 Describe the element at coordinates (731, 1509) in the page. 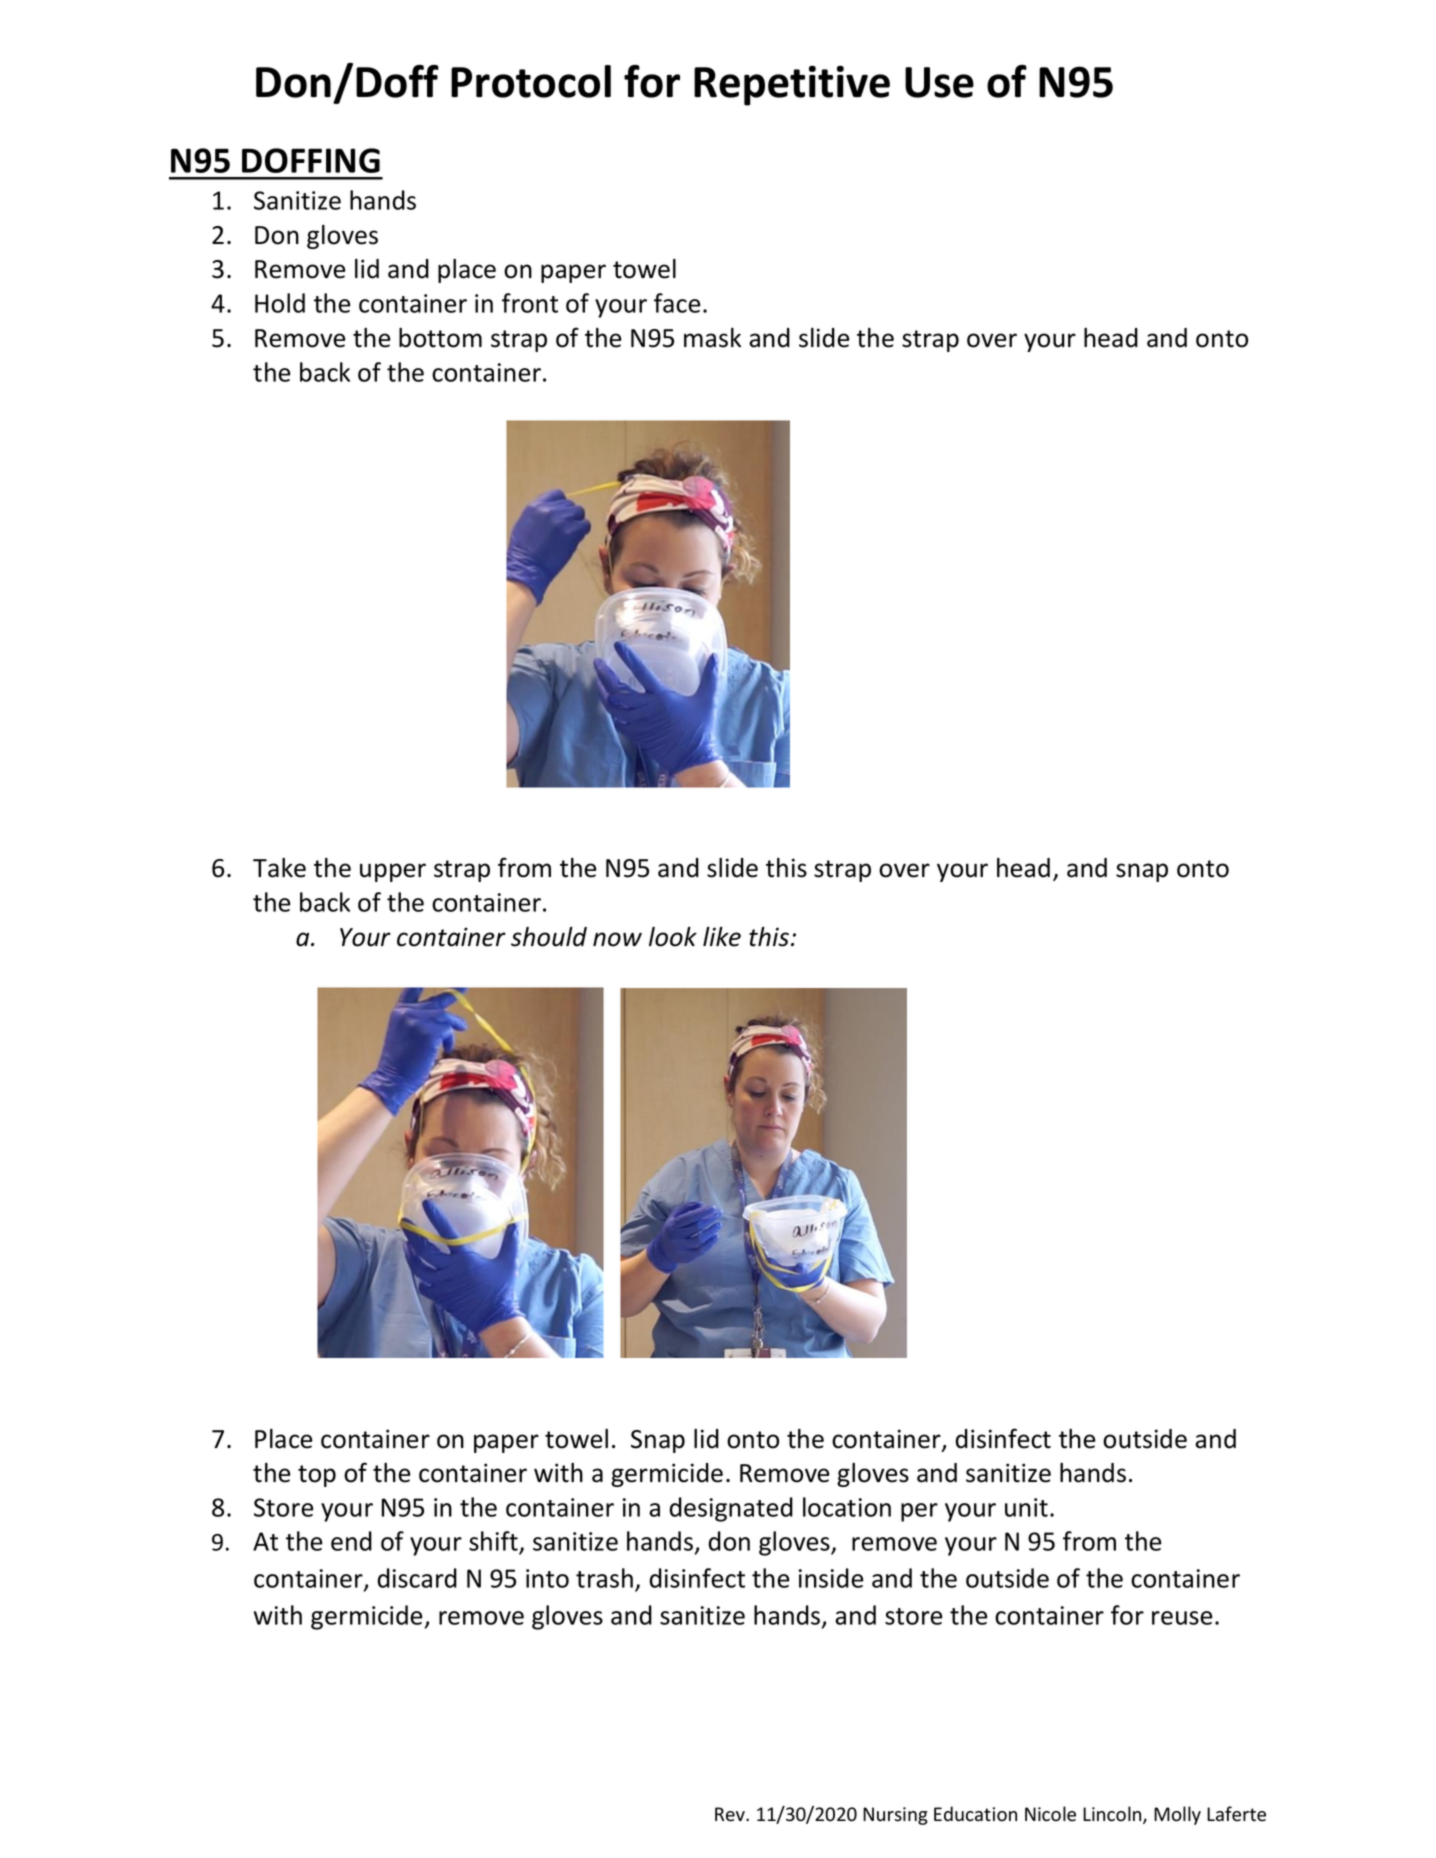

I see `designated` at that location.
